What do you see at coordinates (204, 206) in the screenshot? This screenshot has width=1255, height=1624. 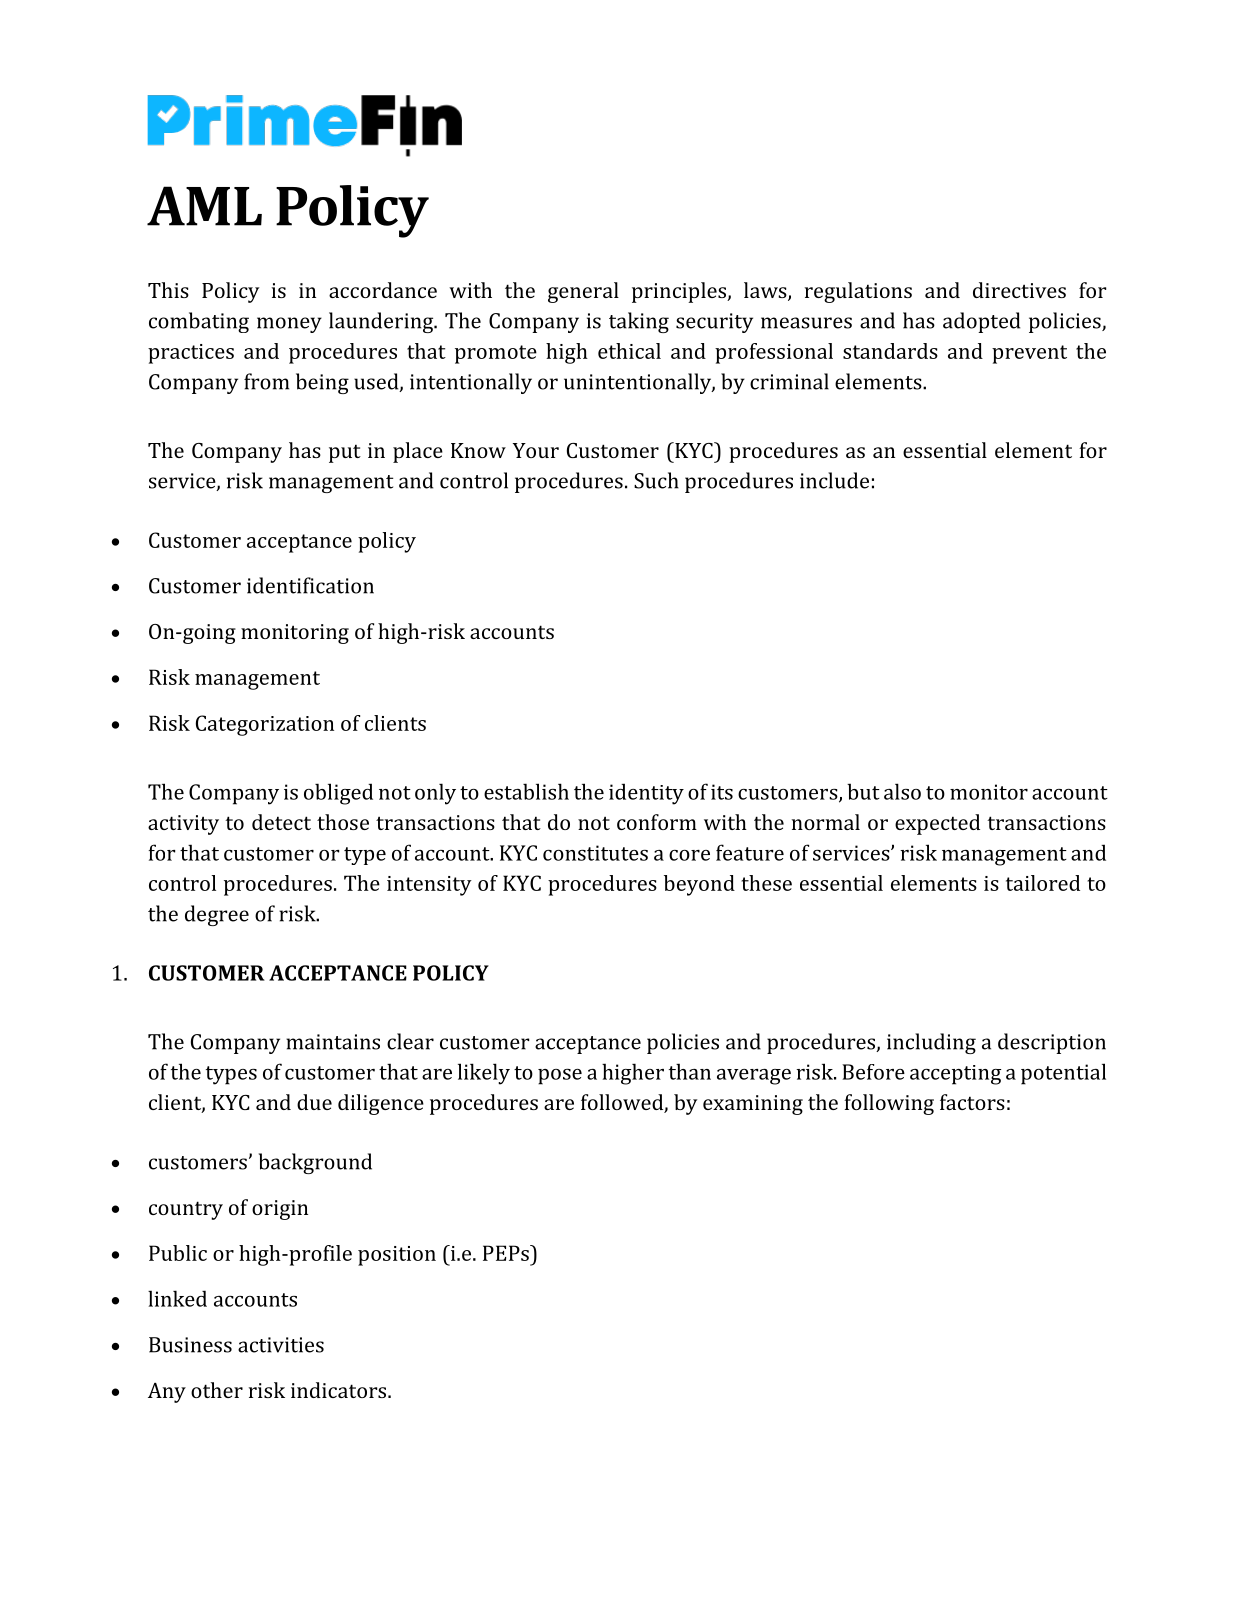 I see `AML` at bounding box center [204, 206].
